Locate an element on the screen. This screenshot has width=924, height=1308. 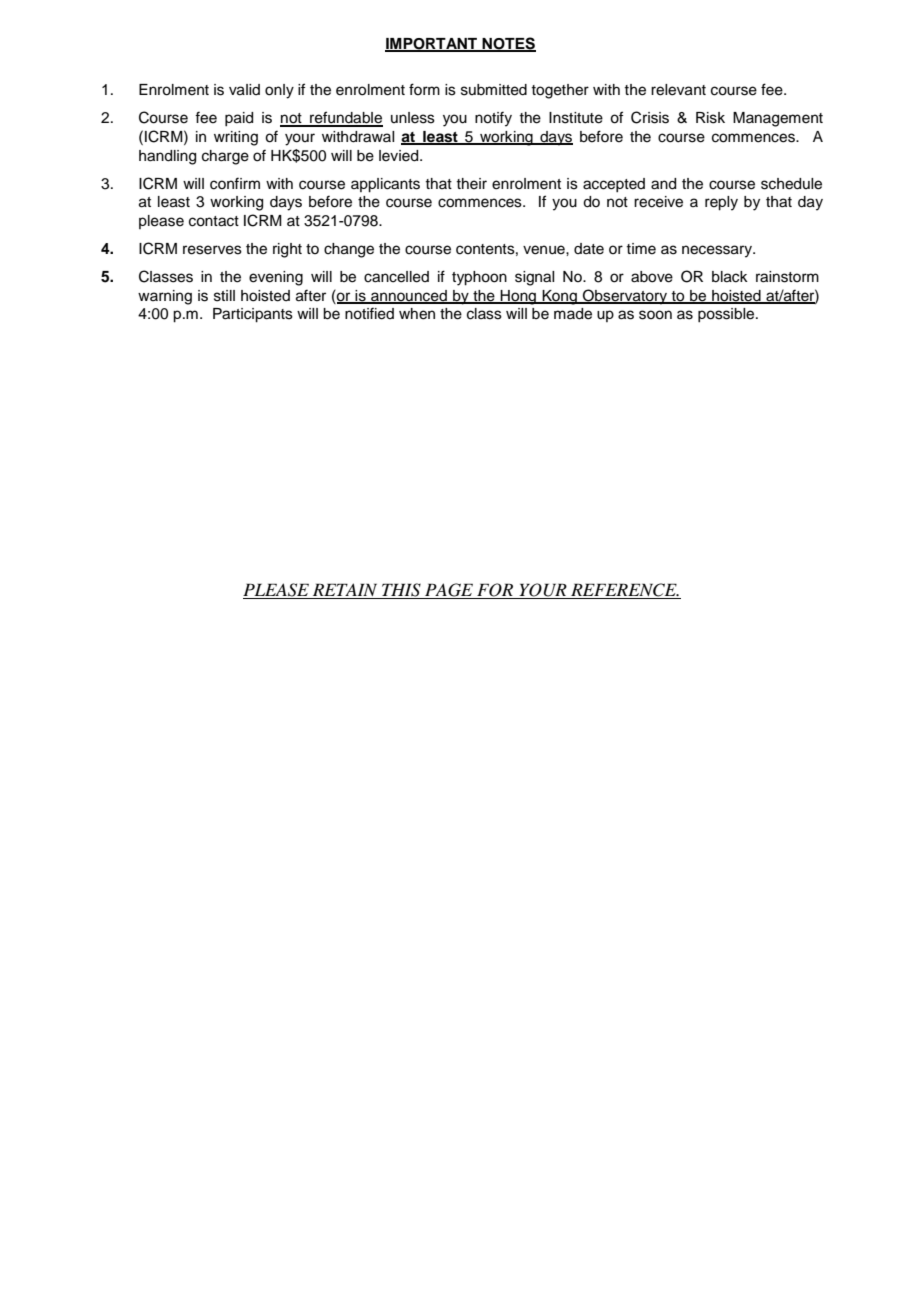
NOTES is located at coordinates (508, 44).
